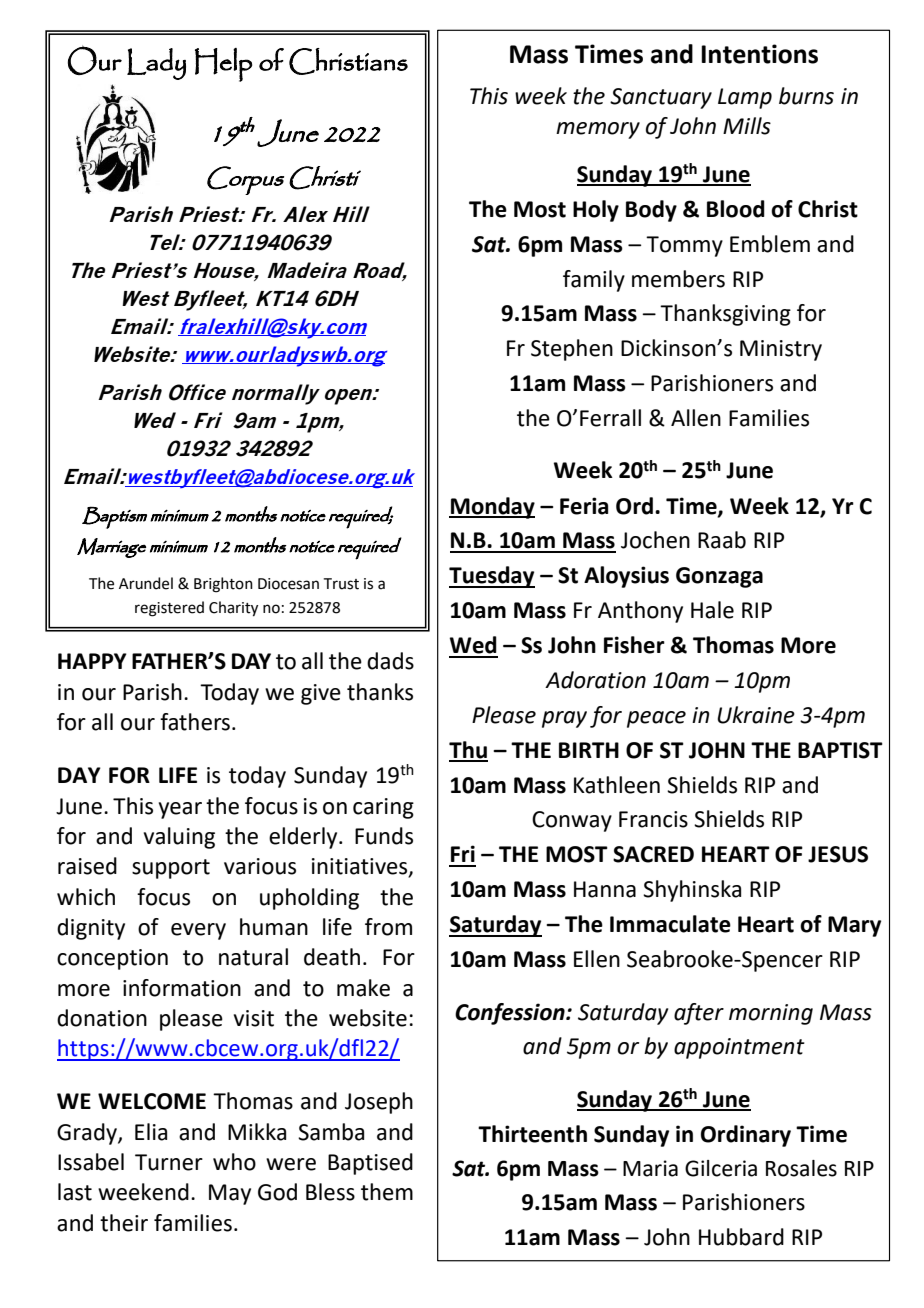 The height and width of the page is (1308, 924). Describe the element at coordinates (146, 583) in the page. I see `Arundel` at that location.
